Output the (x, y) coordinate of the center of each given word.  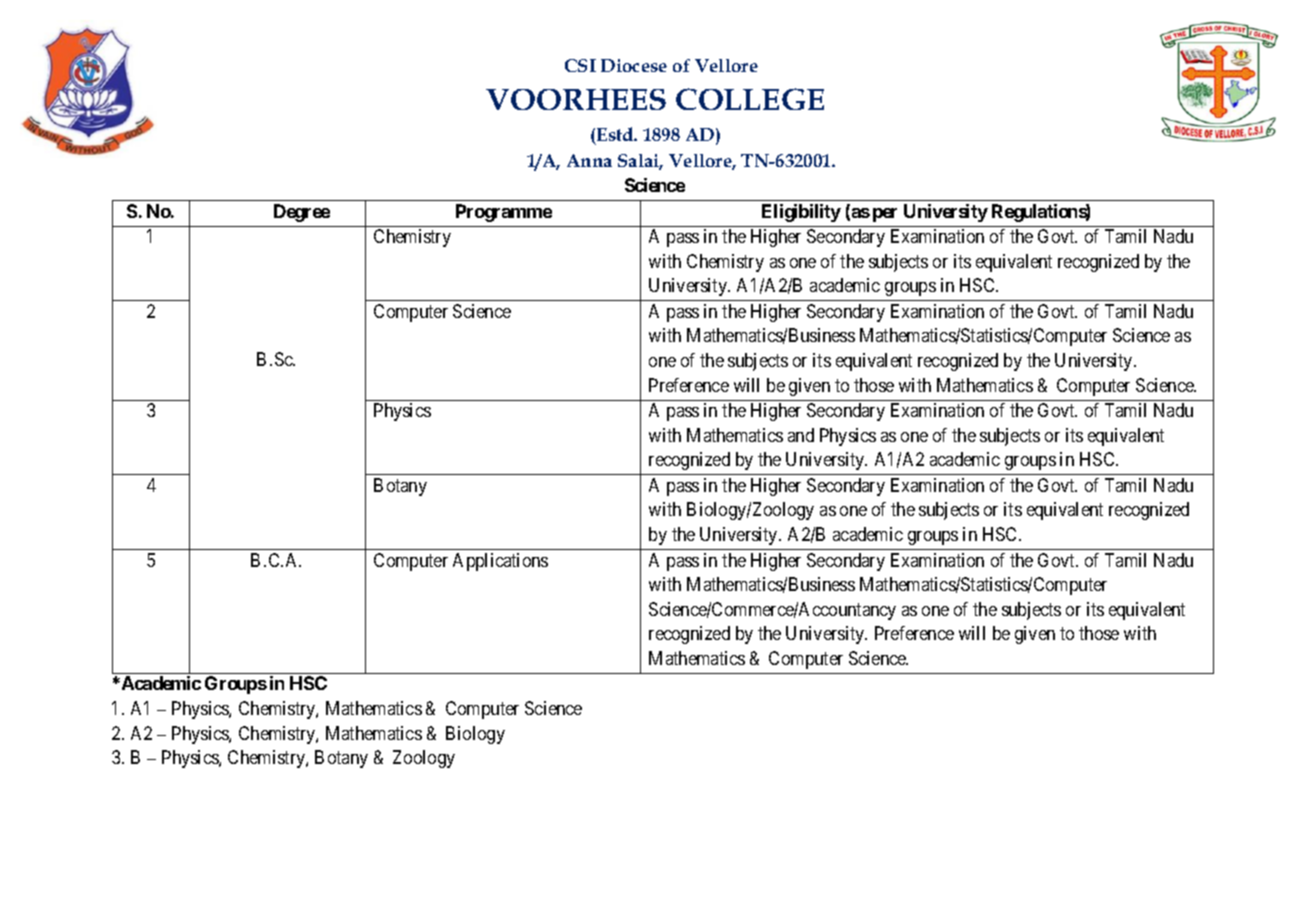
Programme (504, 213)
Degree (302, 213)
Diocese (634, 65)
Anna (589, 160)
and (801, 435)
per (885, 215)
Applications (500, 562)
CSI (580, 65)
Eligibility (801, 213)
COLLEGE (750, 99)
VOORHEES (576, 99)
